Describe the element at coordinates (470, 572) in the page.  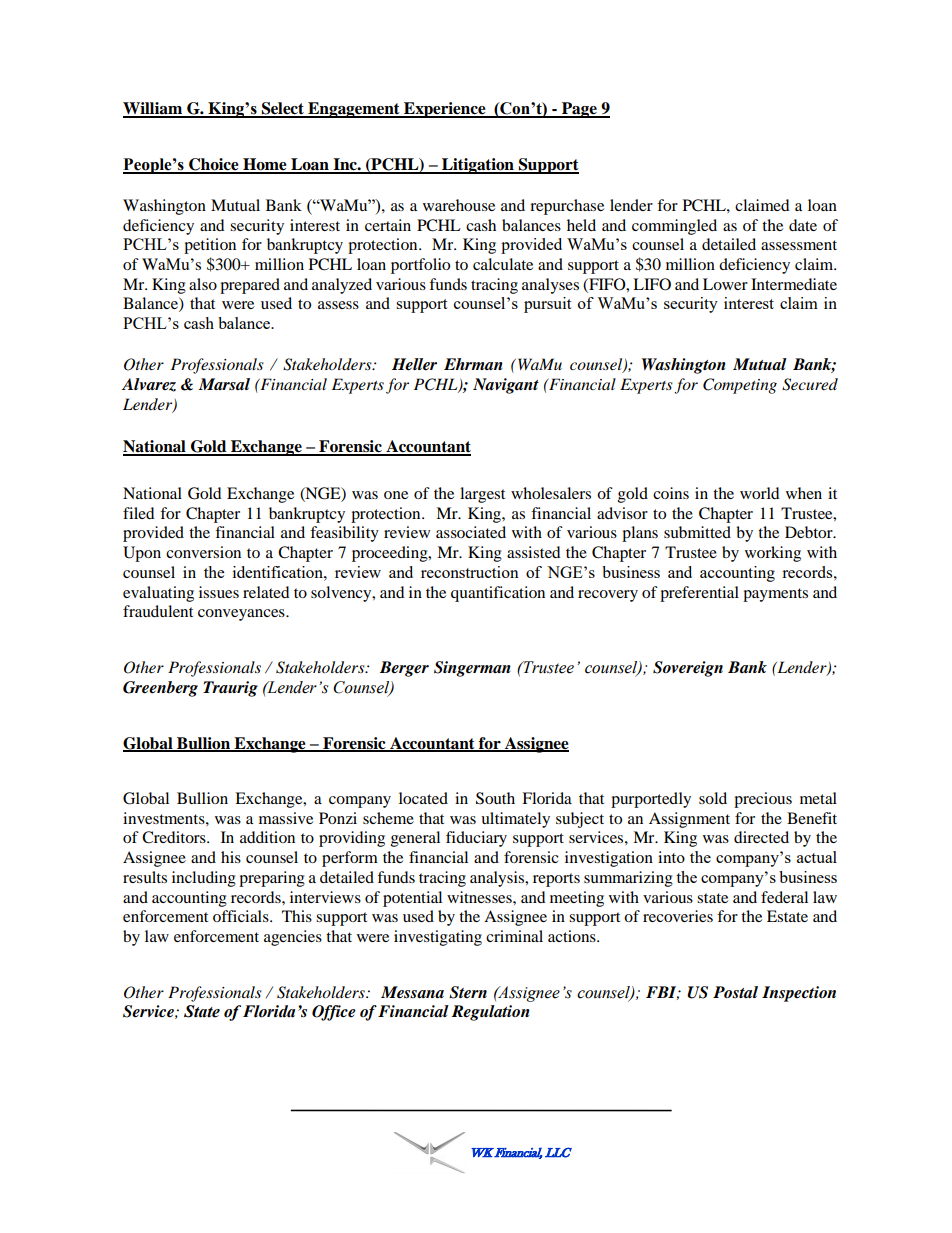
I see `reconstruction` at that location.
